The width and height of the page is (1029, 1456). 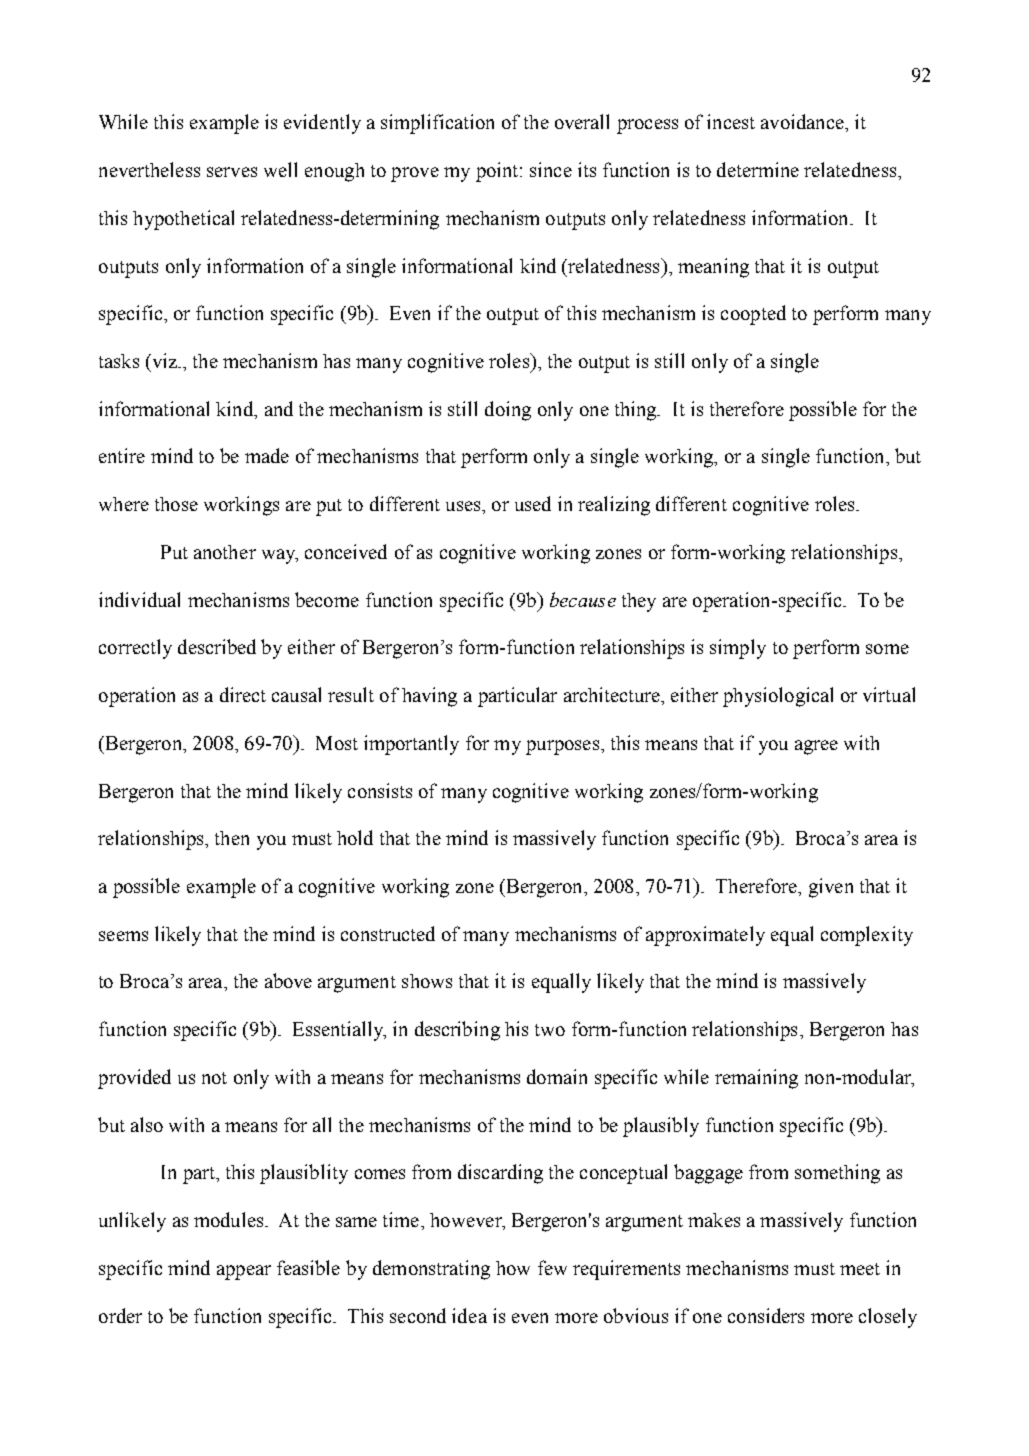 What do you see at coordinates (232, 172) in the page?
I see `serves` at bounding box center [232, 172].
